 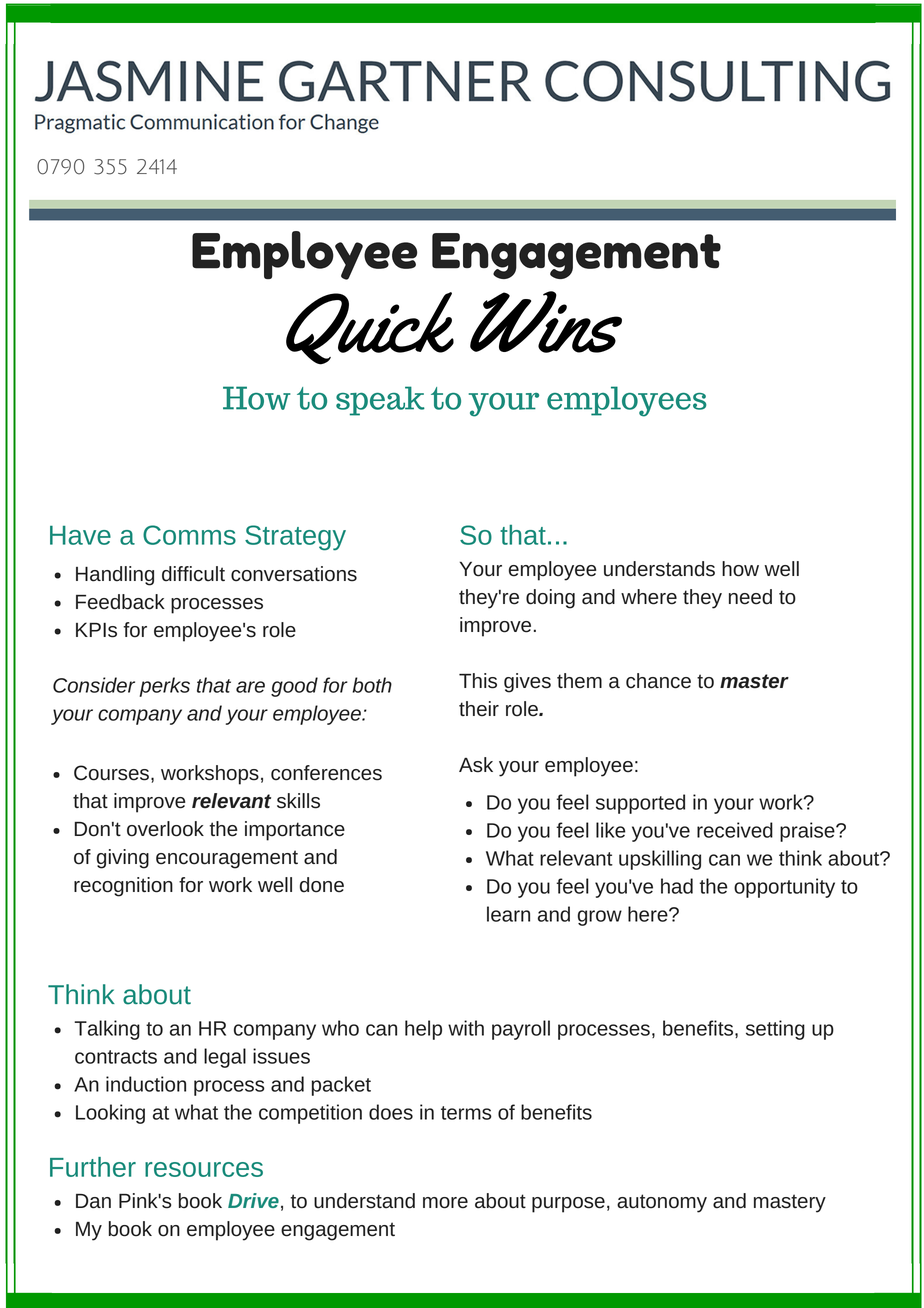 I want to click on autonomy, so click(x=662, y=1203).
